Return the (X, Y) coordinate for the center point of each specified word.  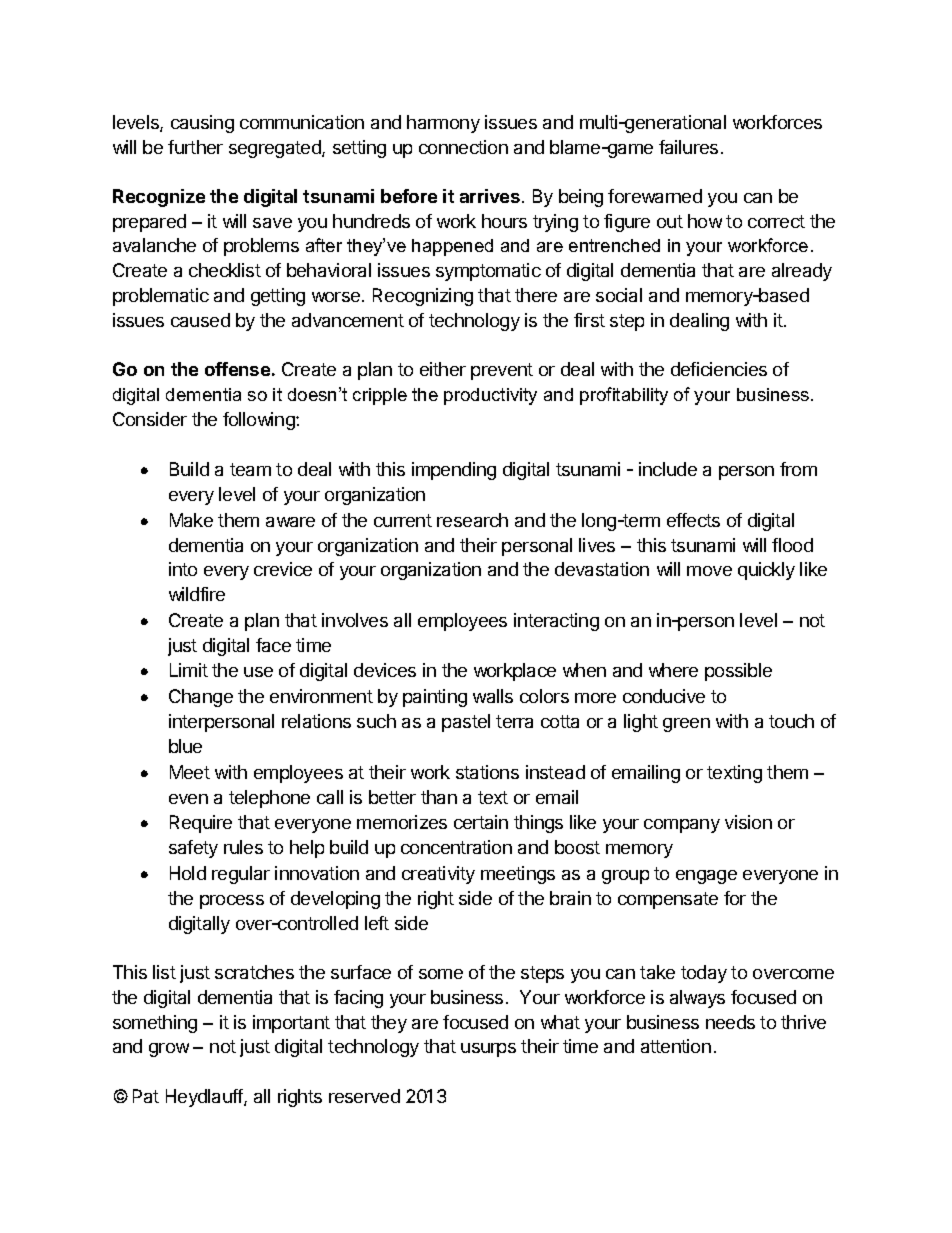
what (560, 1022)
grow (169, 1050)
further (195, 147)
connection (463, 147)
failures (688, 147)
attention (676, 1046)
